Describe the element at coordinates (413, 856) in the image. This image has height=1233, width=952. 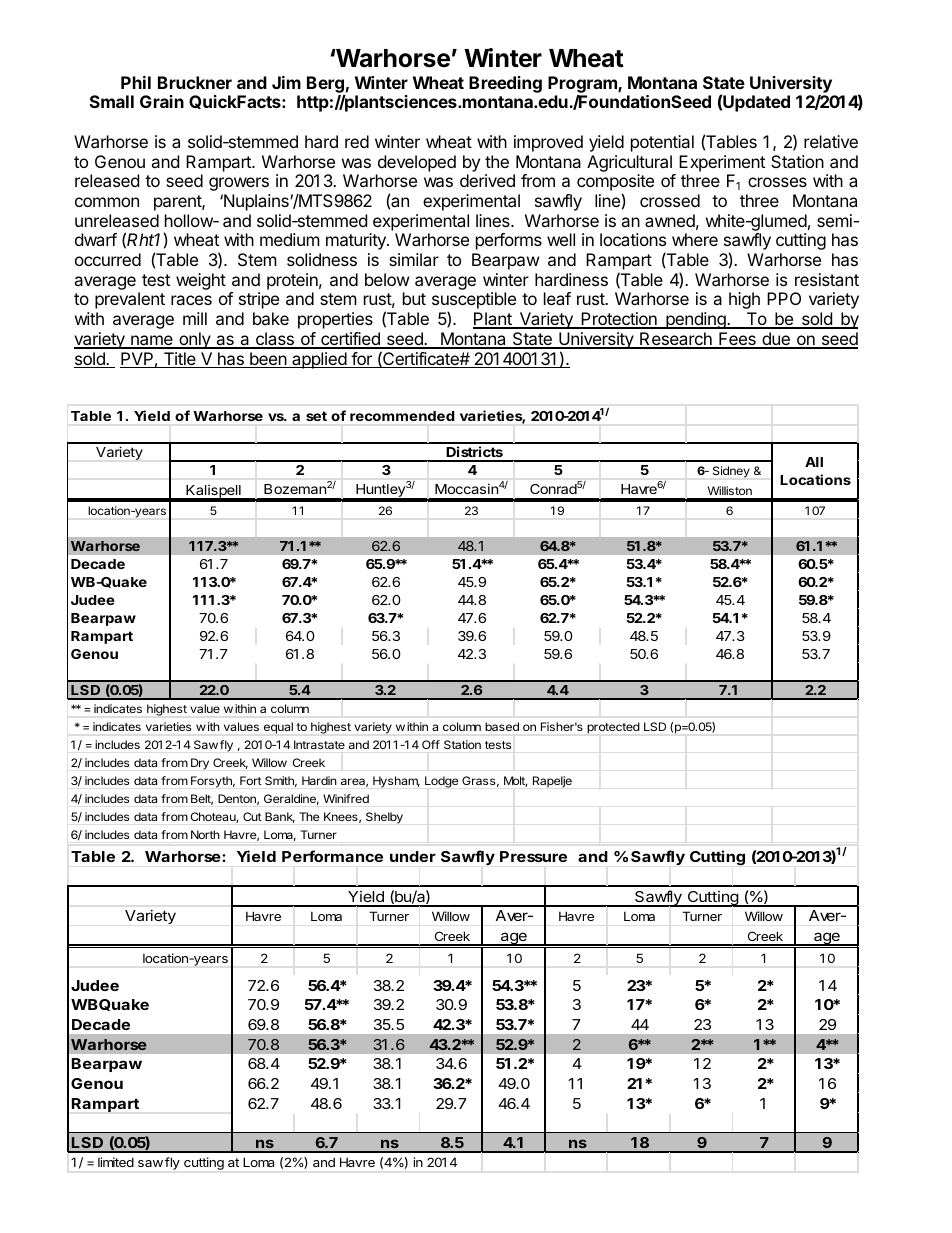
I see `under` at that location.
